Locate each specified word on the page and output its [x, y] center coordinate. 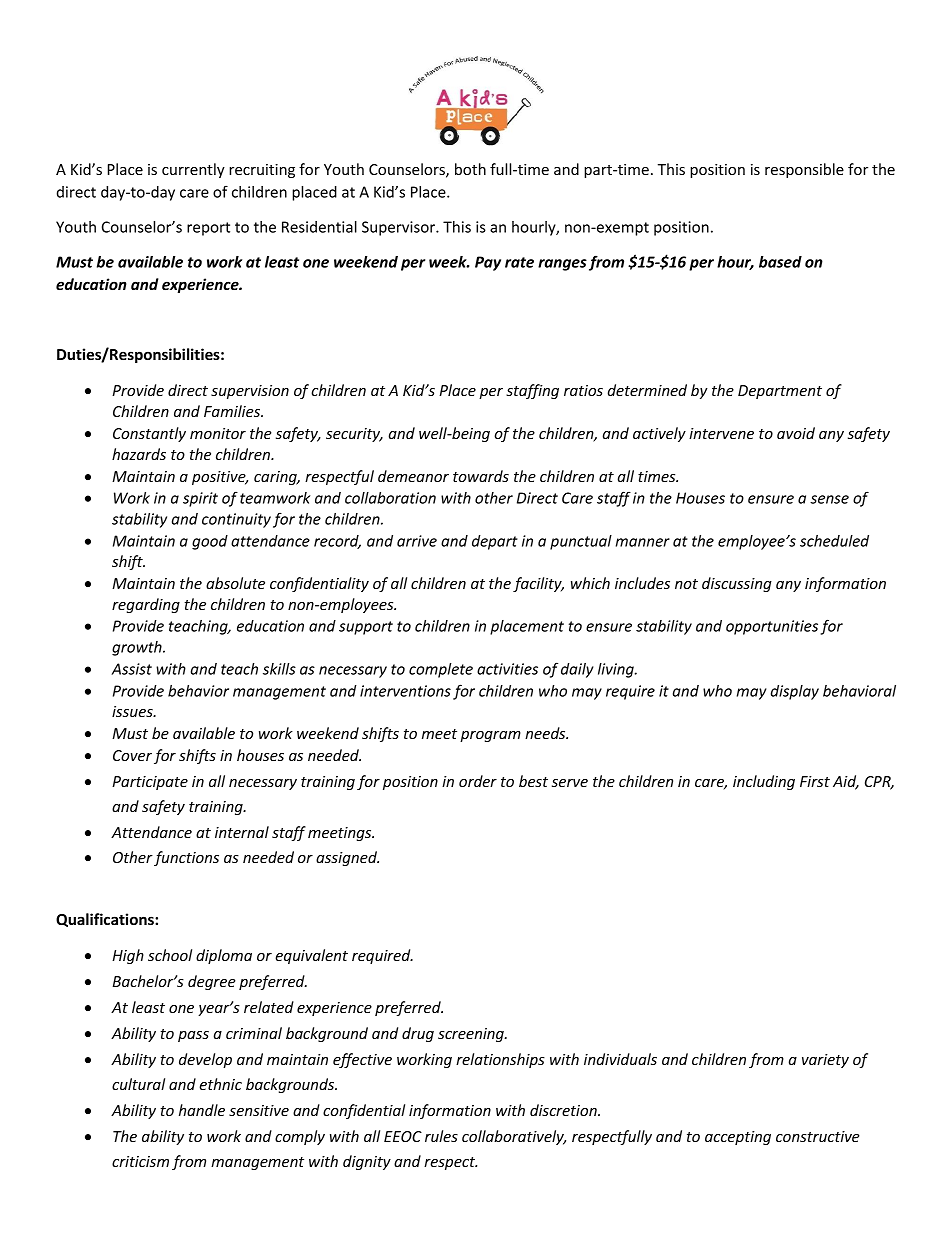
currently [193, 170]
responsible [804, 170]
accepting [738, 1138]
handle [202, 1110]
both [470, 169]
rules [441, 1136]
